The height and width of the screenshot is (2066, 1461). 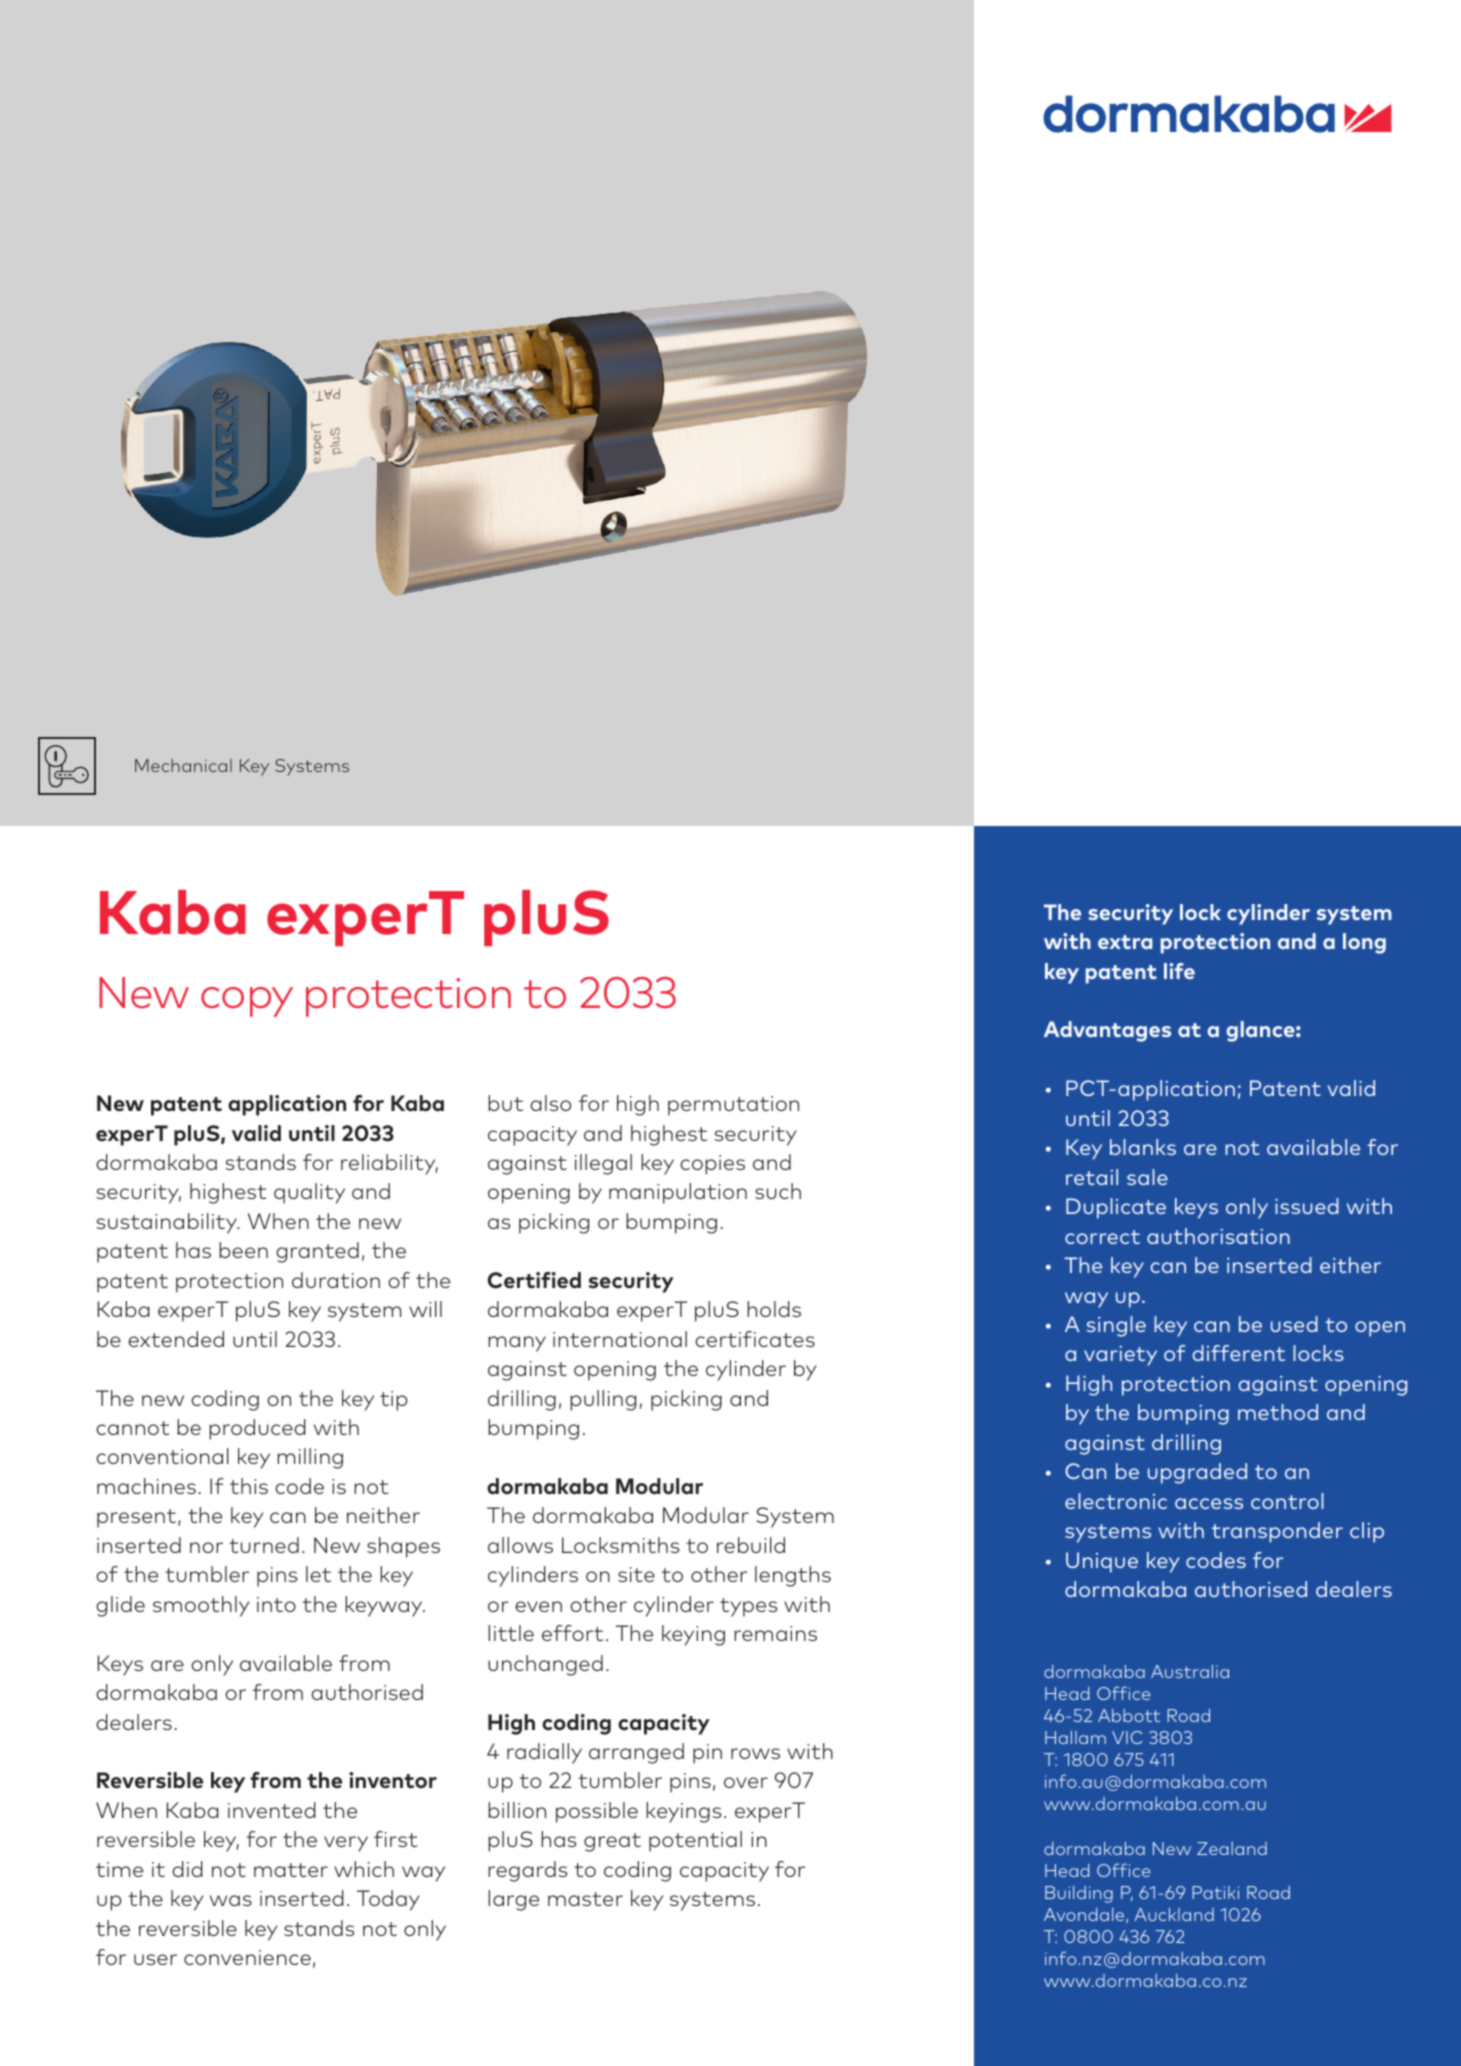 What do you see at coordinates (1174, 1914) in the screenshot?
I see `Auckland` at bounding box center [1174, 1914].
